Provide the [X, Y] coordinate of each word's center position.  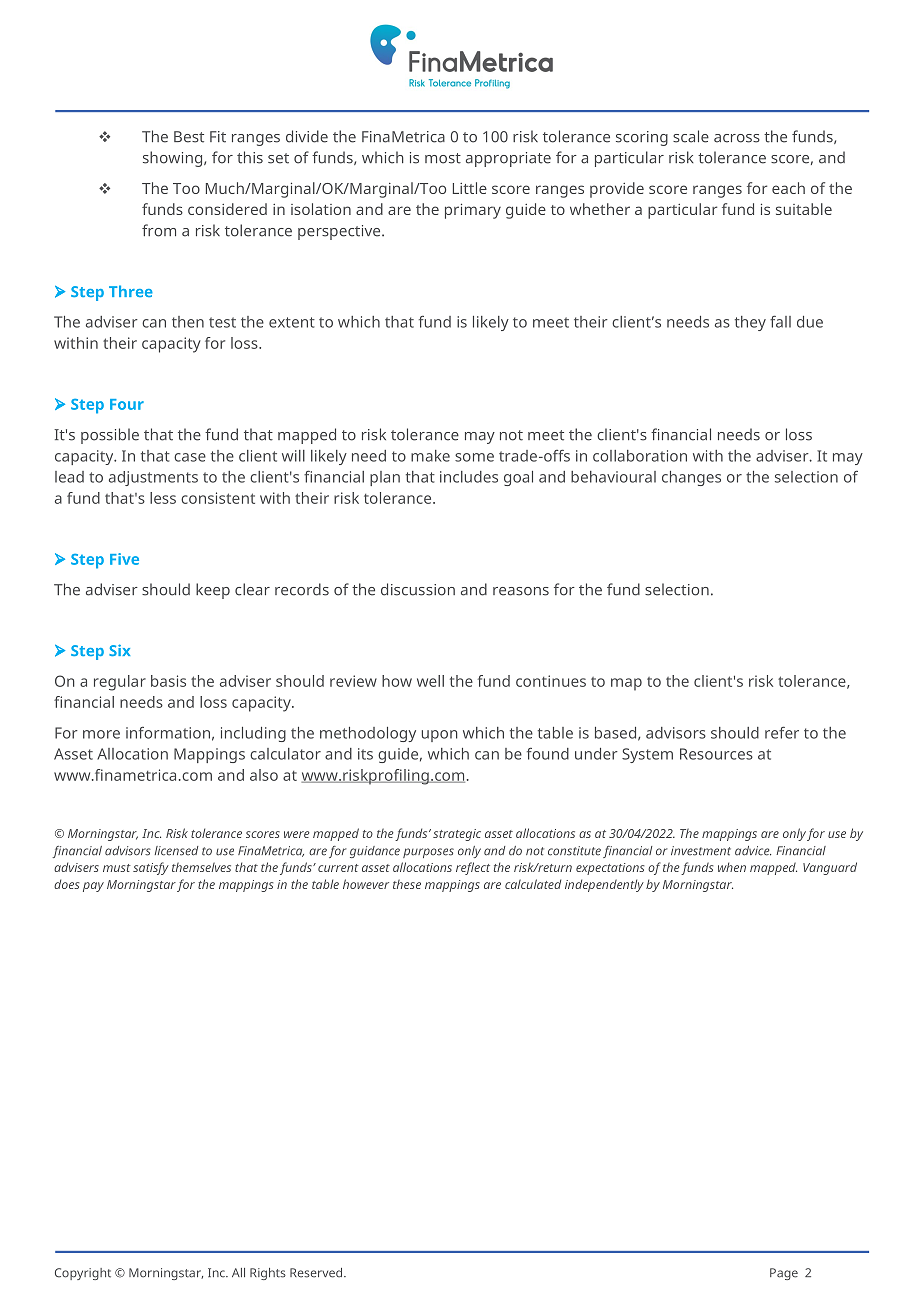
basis [168, 681]
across [737, 138]
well [430, 681]
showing [174, 159]
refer [782, 732]
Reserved [317, 1273]
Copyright [83, 1274]
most [443, 158]
